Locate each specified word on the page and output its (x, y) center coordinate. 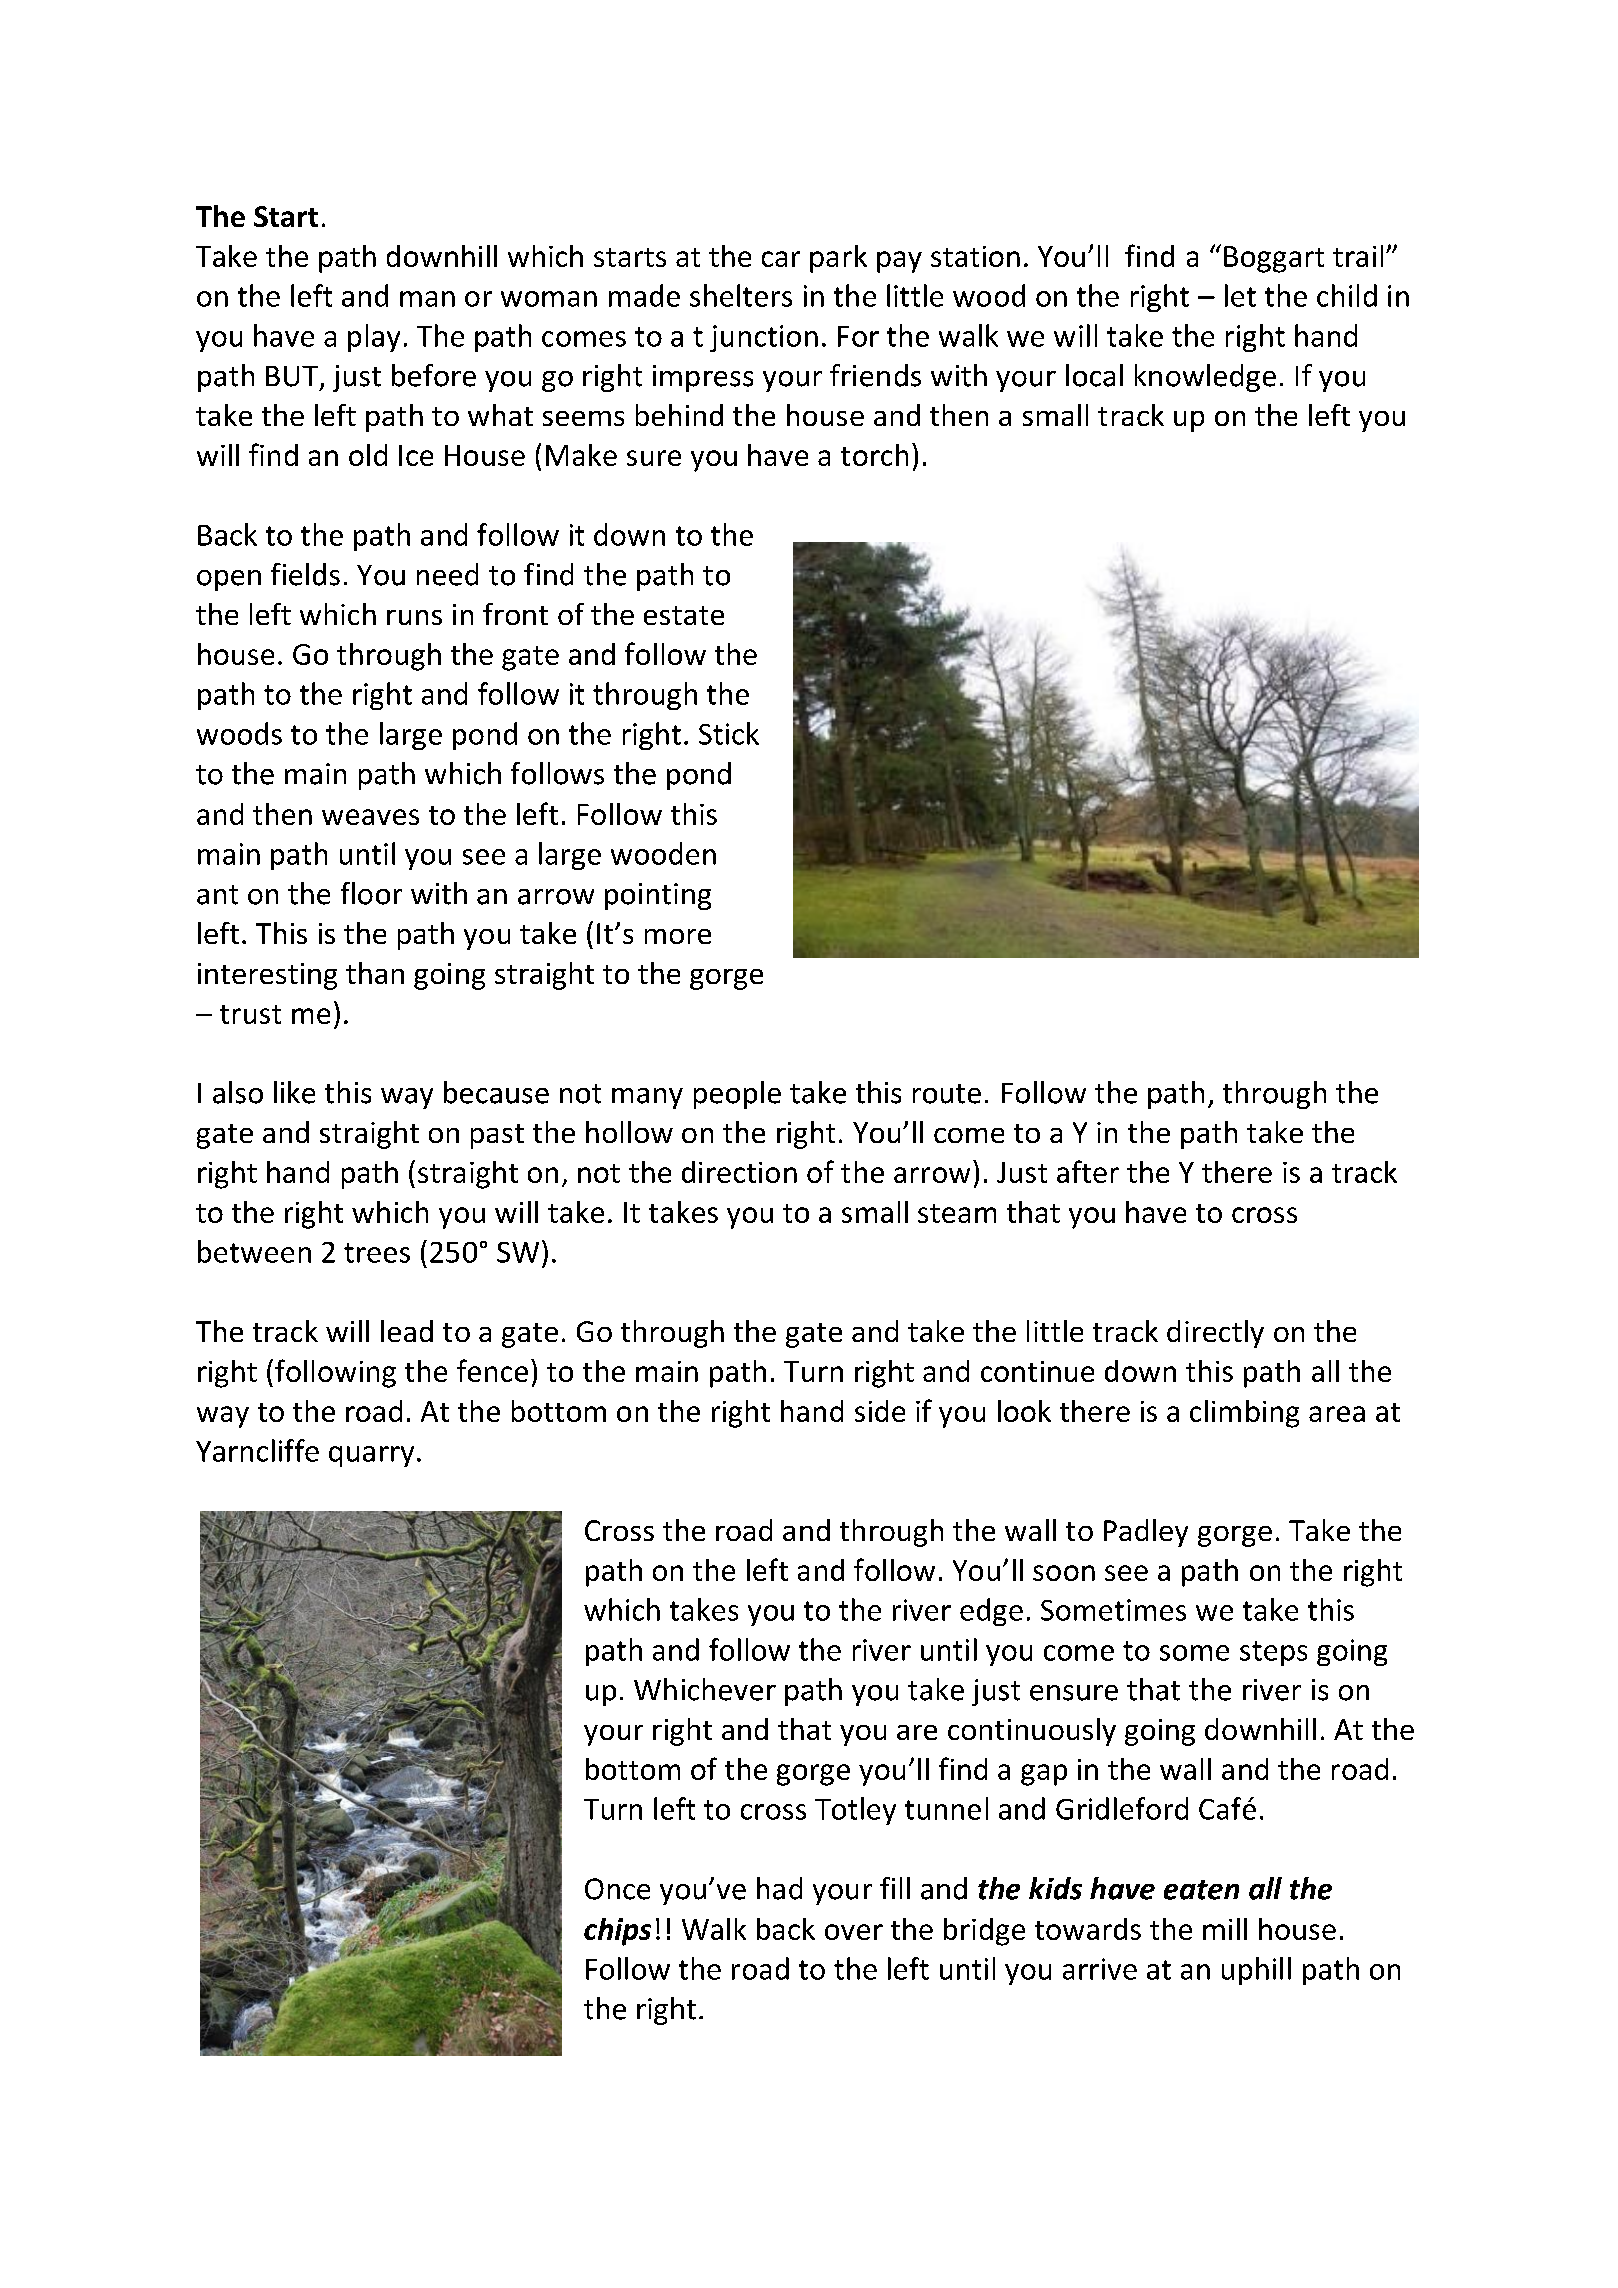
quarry (371, 1456)
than (375, 973)
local (1094, 375)
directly (1215, 1334)
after (1088, 1171)
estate (684, 615)
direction (739, 1172)
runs (414, 617)
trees (377, 1253)
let (1240, 295)
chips (617, 1932)
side (880, 1411)
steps (1273, 1653)
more (678, 936)
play (374, 338)
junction (764, 338)
